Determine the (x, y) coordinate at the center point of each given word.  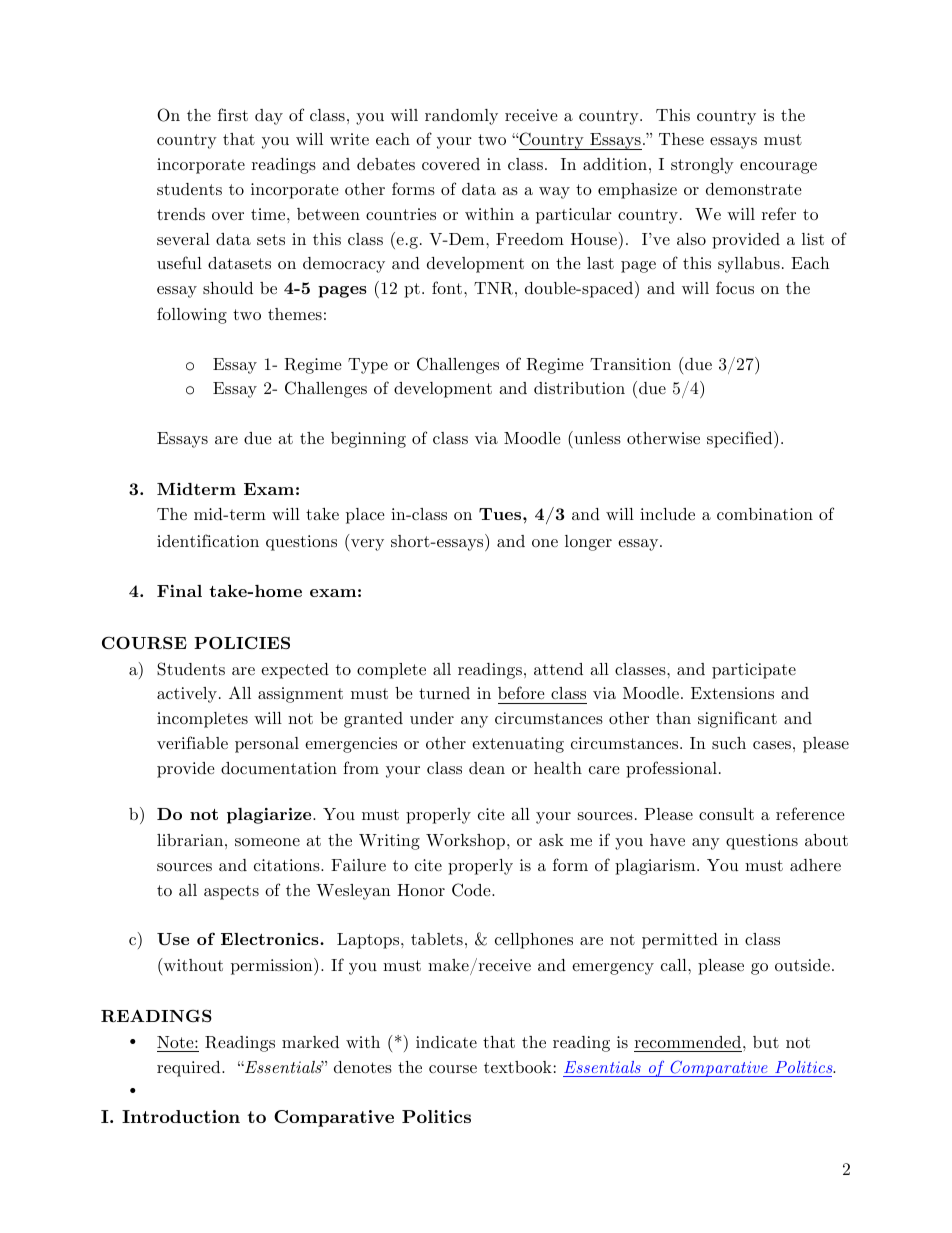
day (269, 117)
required (190, 1069)
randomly (461, 117)
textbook (518, 1067)
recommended (689, 1042)
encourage (778, 168)
